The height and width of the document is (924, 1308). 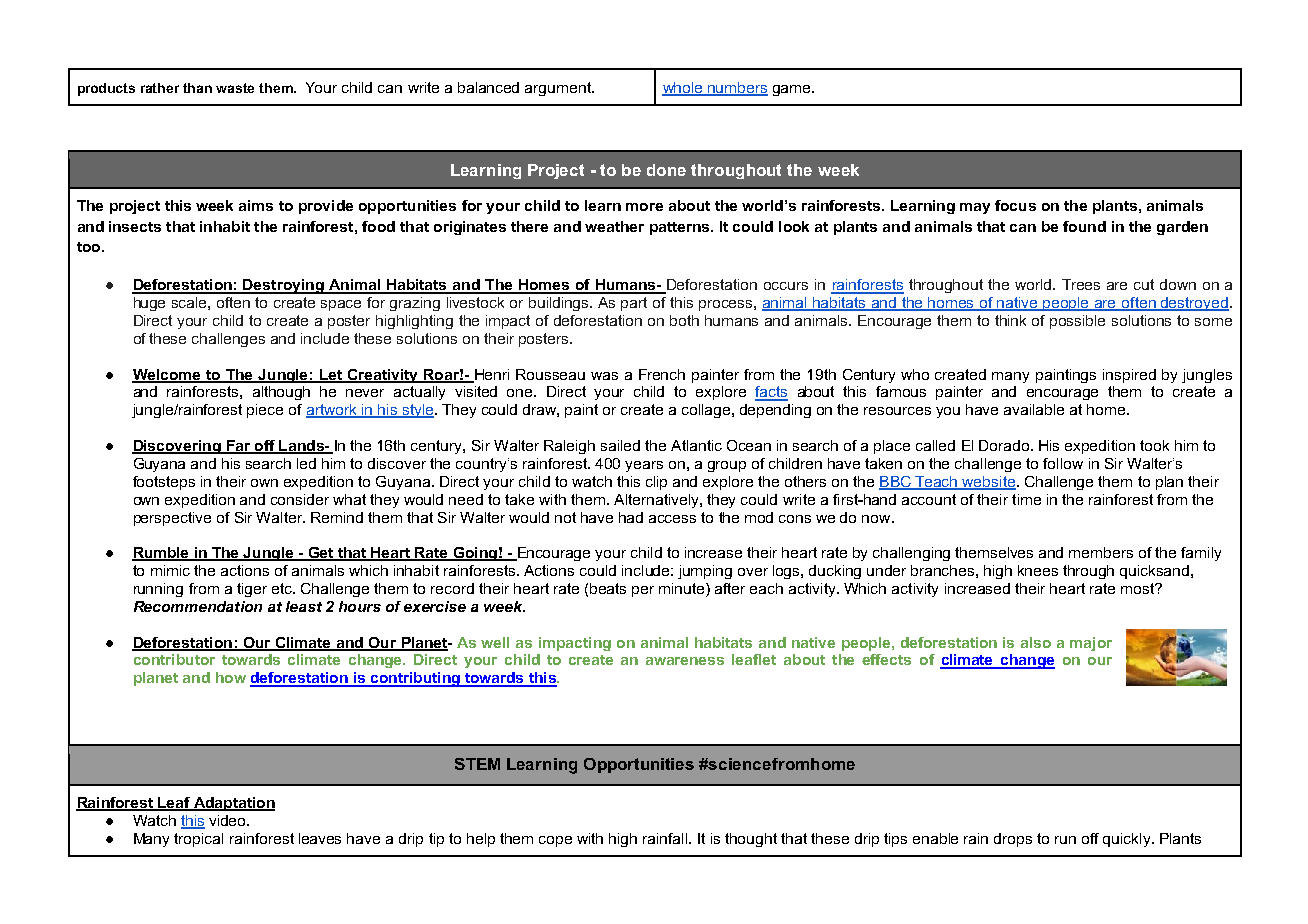 What do you see at coordinates (662, 374) in the document?
I see `French` at bounding box center [662, 374].
